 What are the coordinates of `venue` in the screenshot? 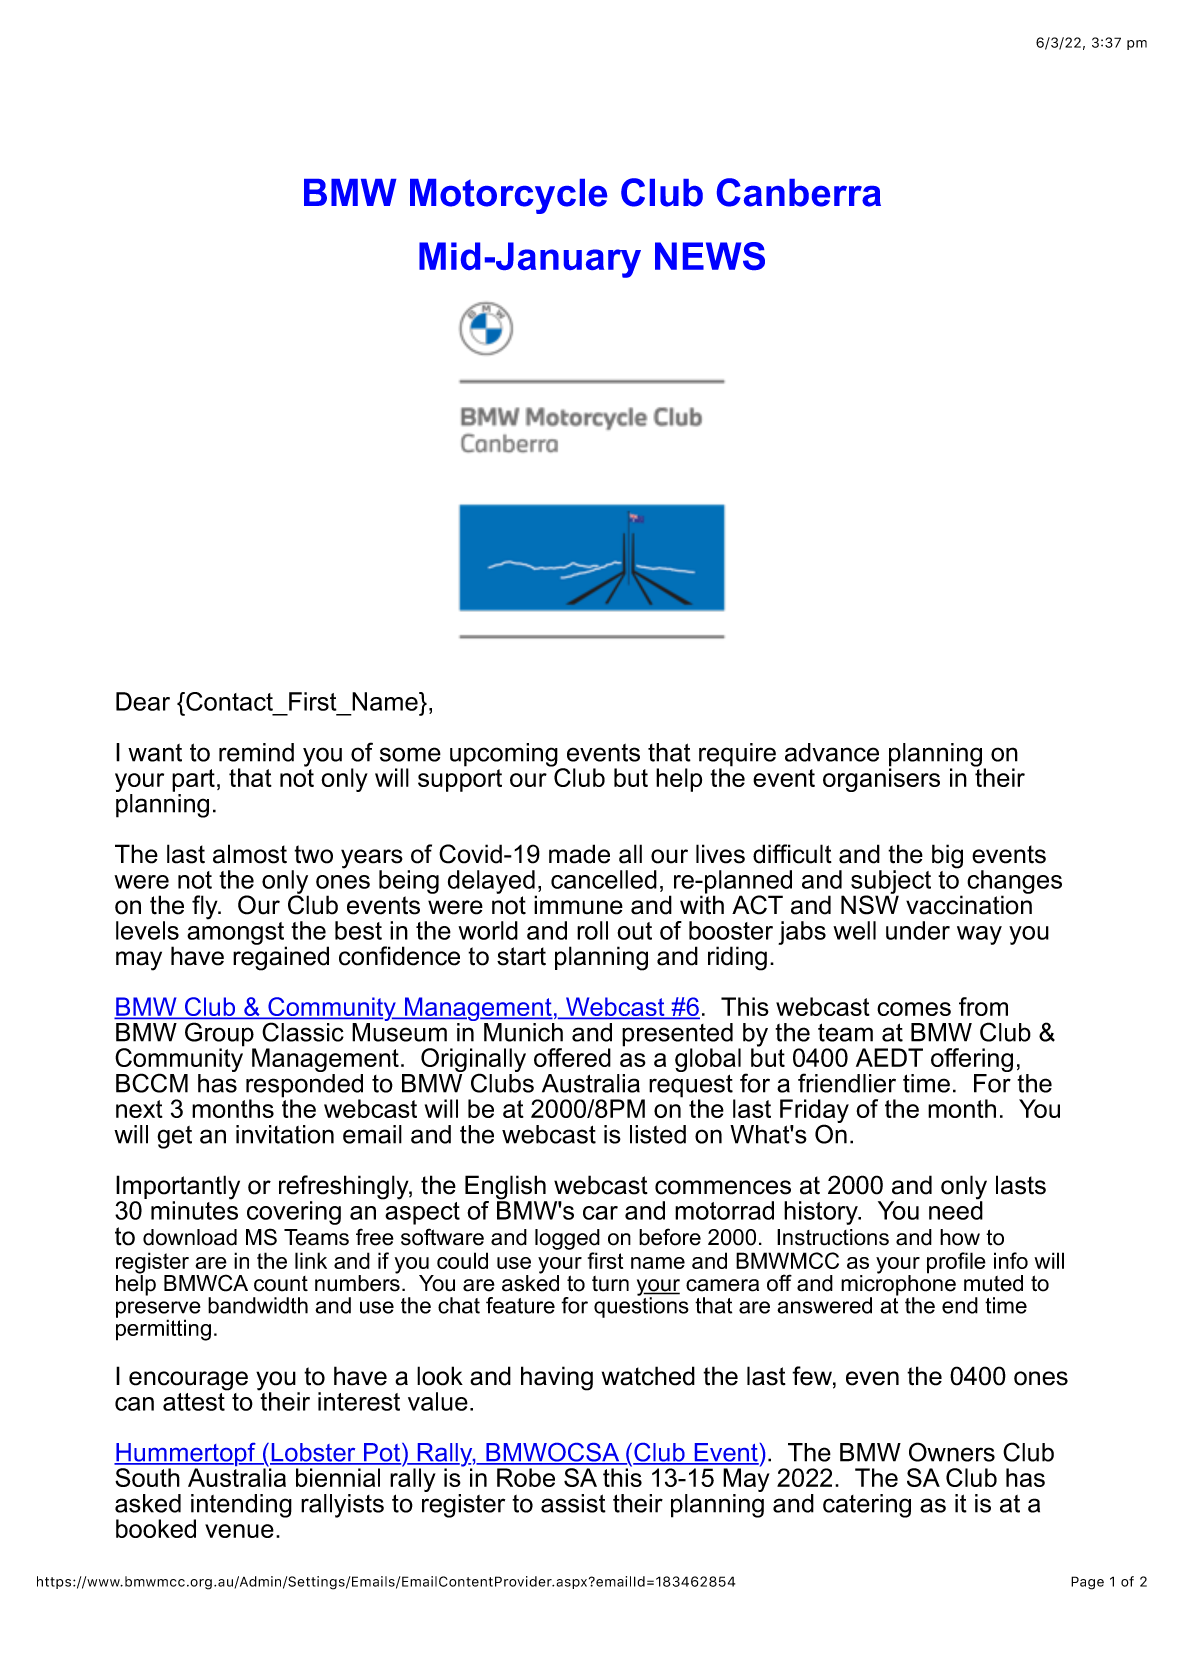 It's located at (239, 1531).
